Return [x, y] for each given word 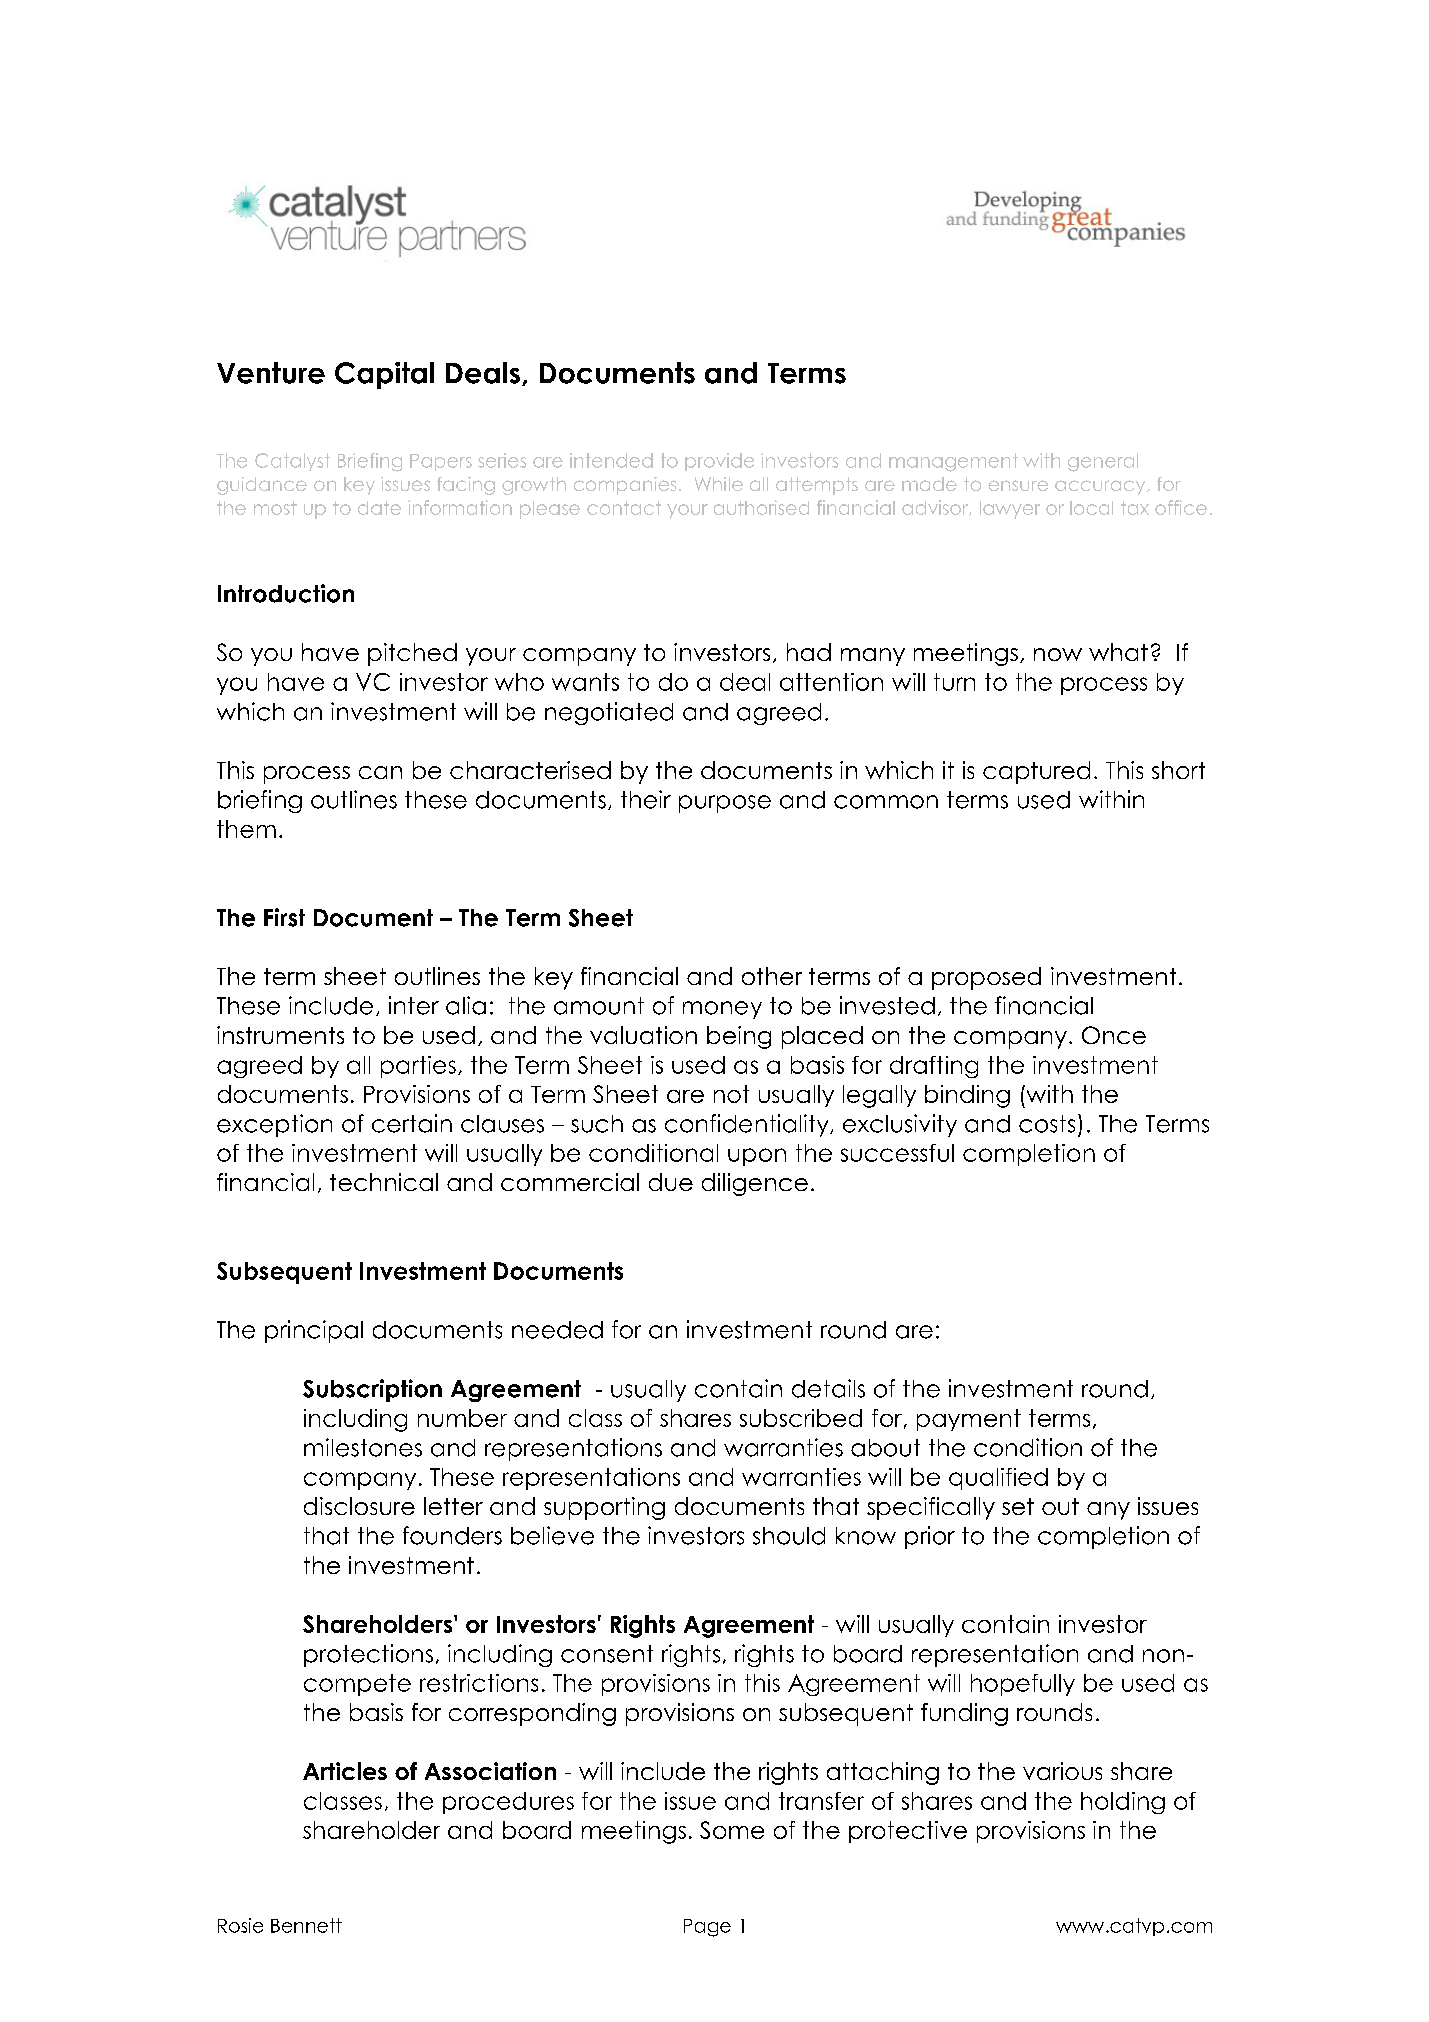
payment [969, 1420]
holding [1123, 1803]
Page [707, 1928]
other [772, 976]
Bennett [306, 1925]
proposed [986, 978]
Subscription [372, 1390]
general [1103, 462]
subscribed [801, 1418]
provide [719, 462]
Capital [384, 375]
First [284, 917]
